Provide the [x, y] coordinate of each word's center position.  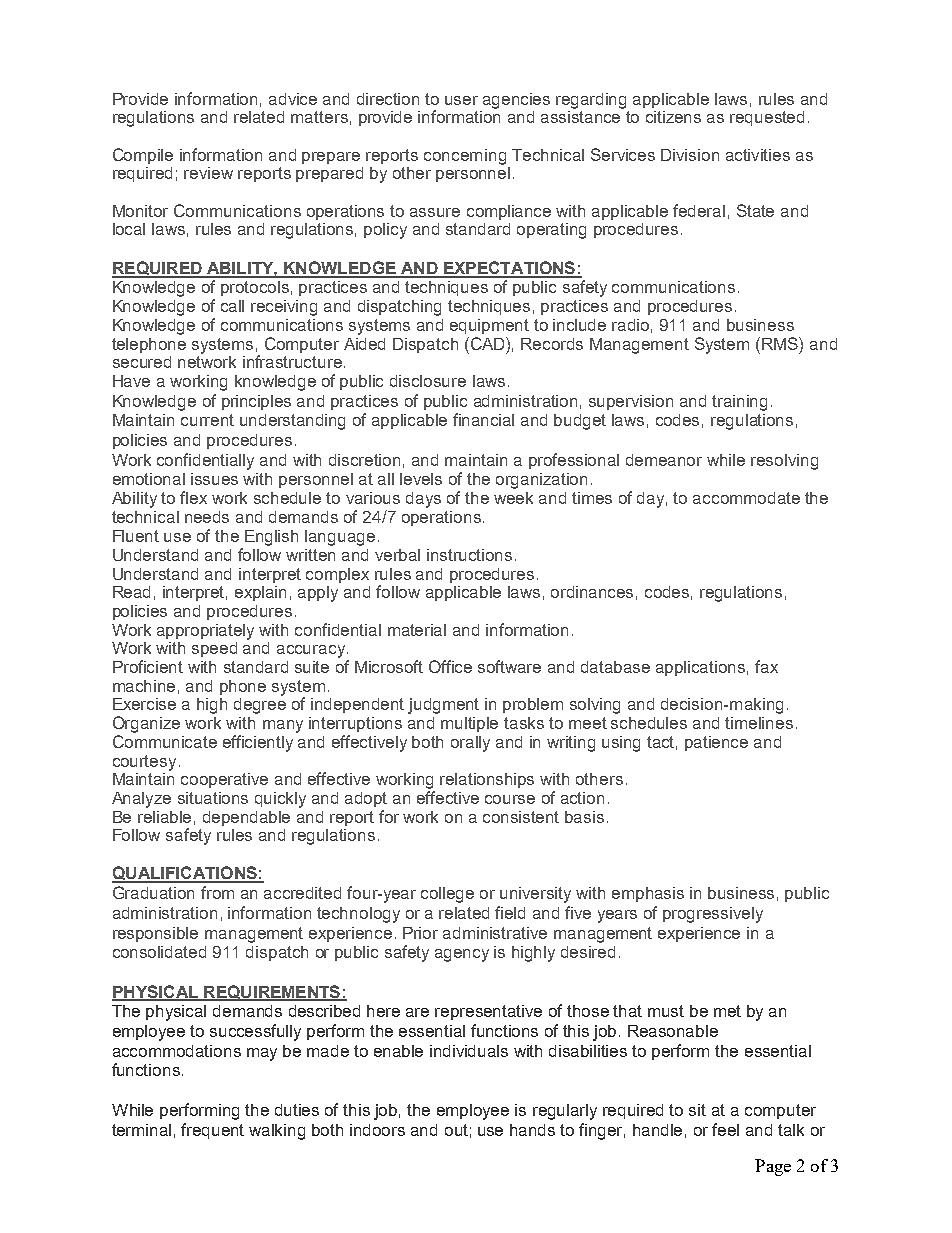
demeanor [664, 460]
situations [213, 798]
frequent [212, 1131]
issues [214, 479]
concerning [465, 157]
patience [716, 743]
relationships [487, 780]
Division [690, 155]
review [208, 173]
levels [421, 479]
